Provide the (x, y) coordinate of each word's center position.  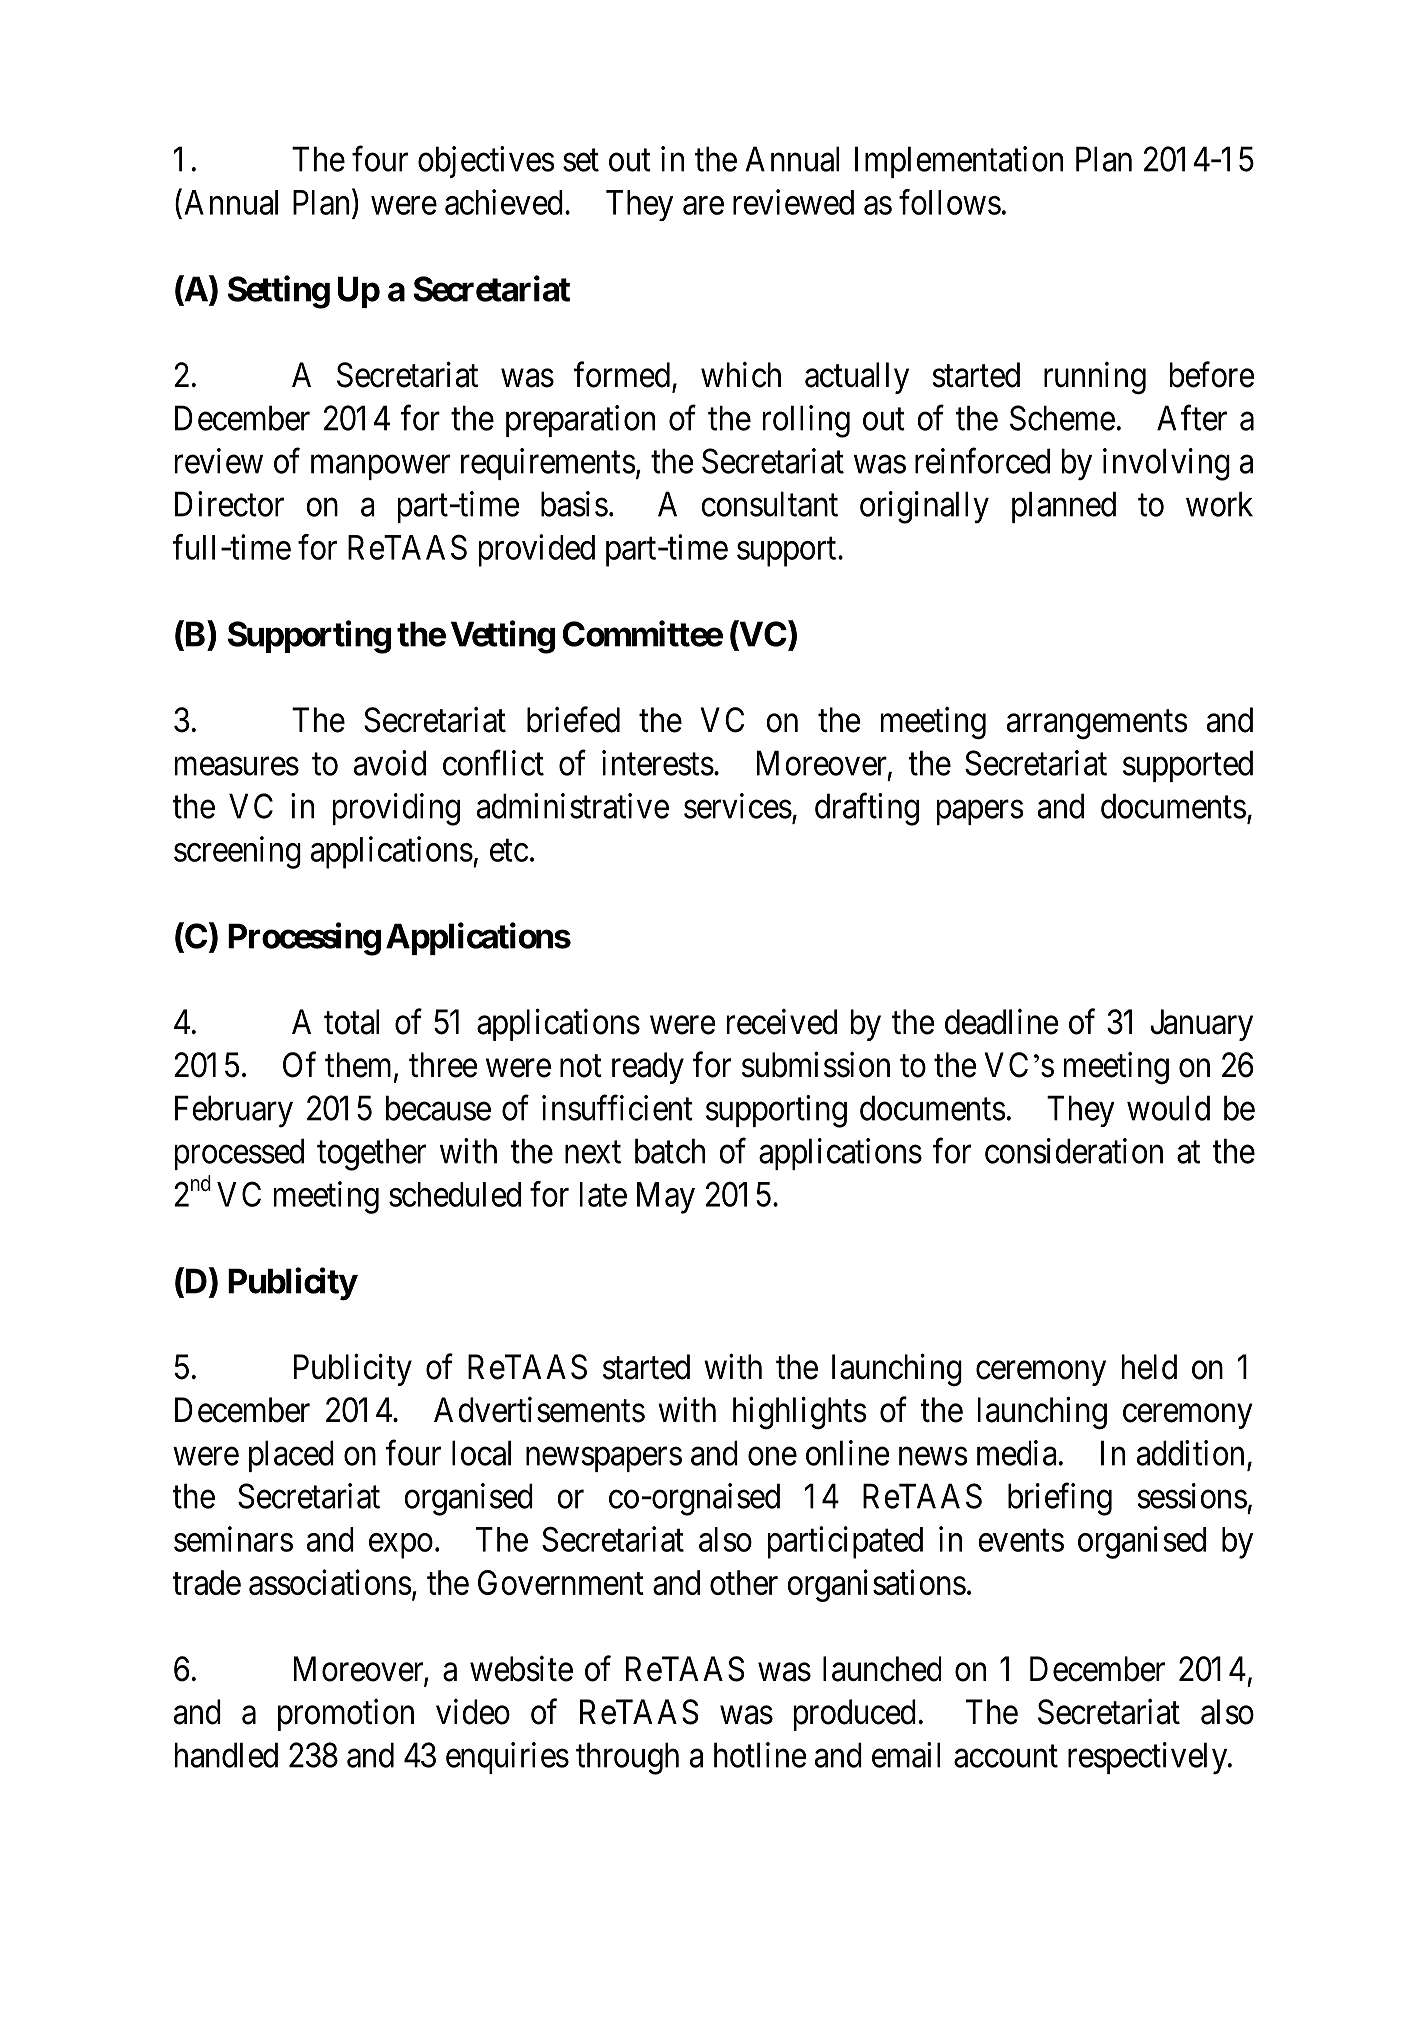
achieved (504, 202)
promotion (346, 1715)
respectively (1149, 1758)
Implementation (959, 162)
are (703, 206)
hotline (760, 1755)
